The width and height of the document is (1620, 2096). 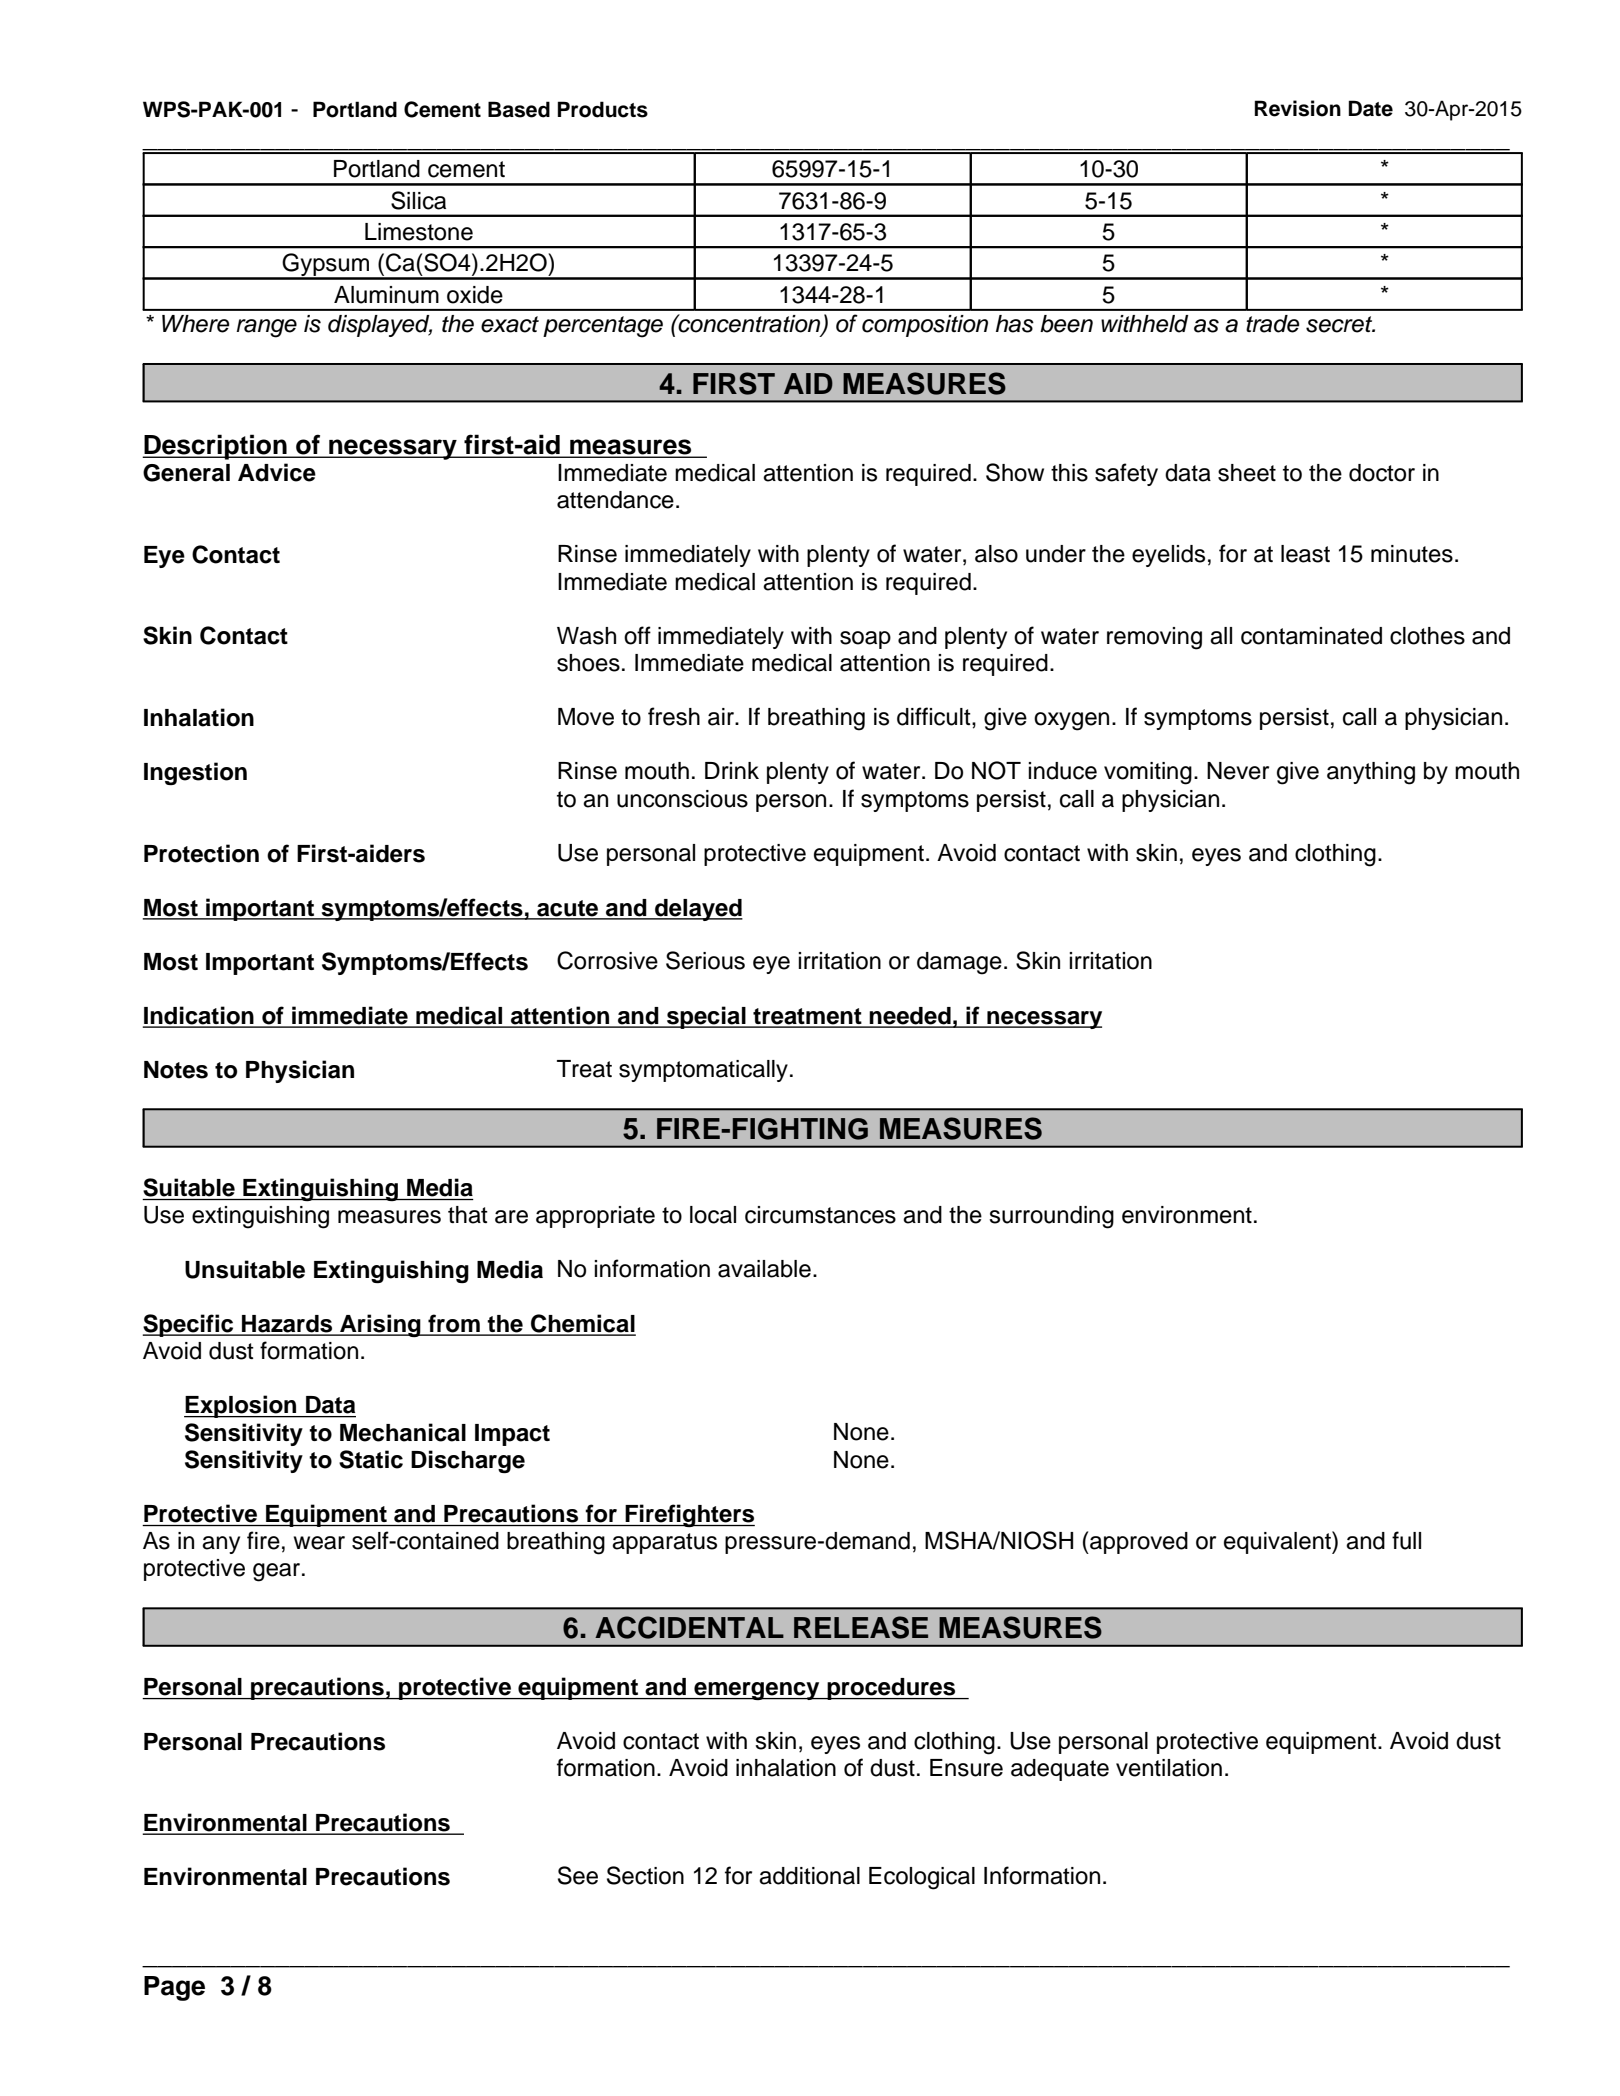 What do you see at coordinates (809, 1876) in the document?
I see `additional` at bounding box center [809, 1876].
